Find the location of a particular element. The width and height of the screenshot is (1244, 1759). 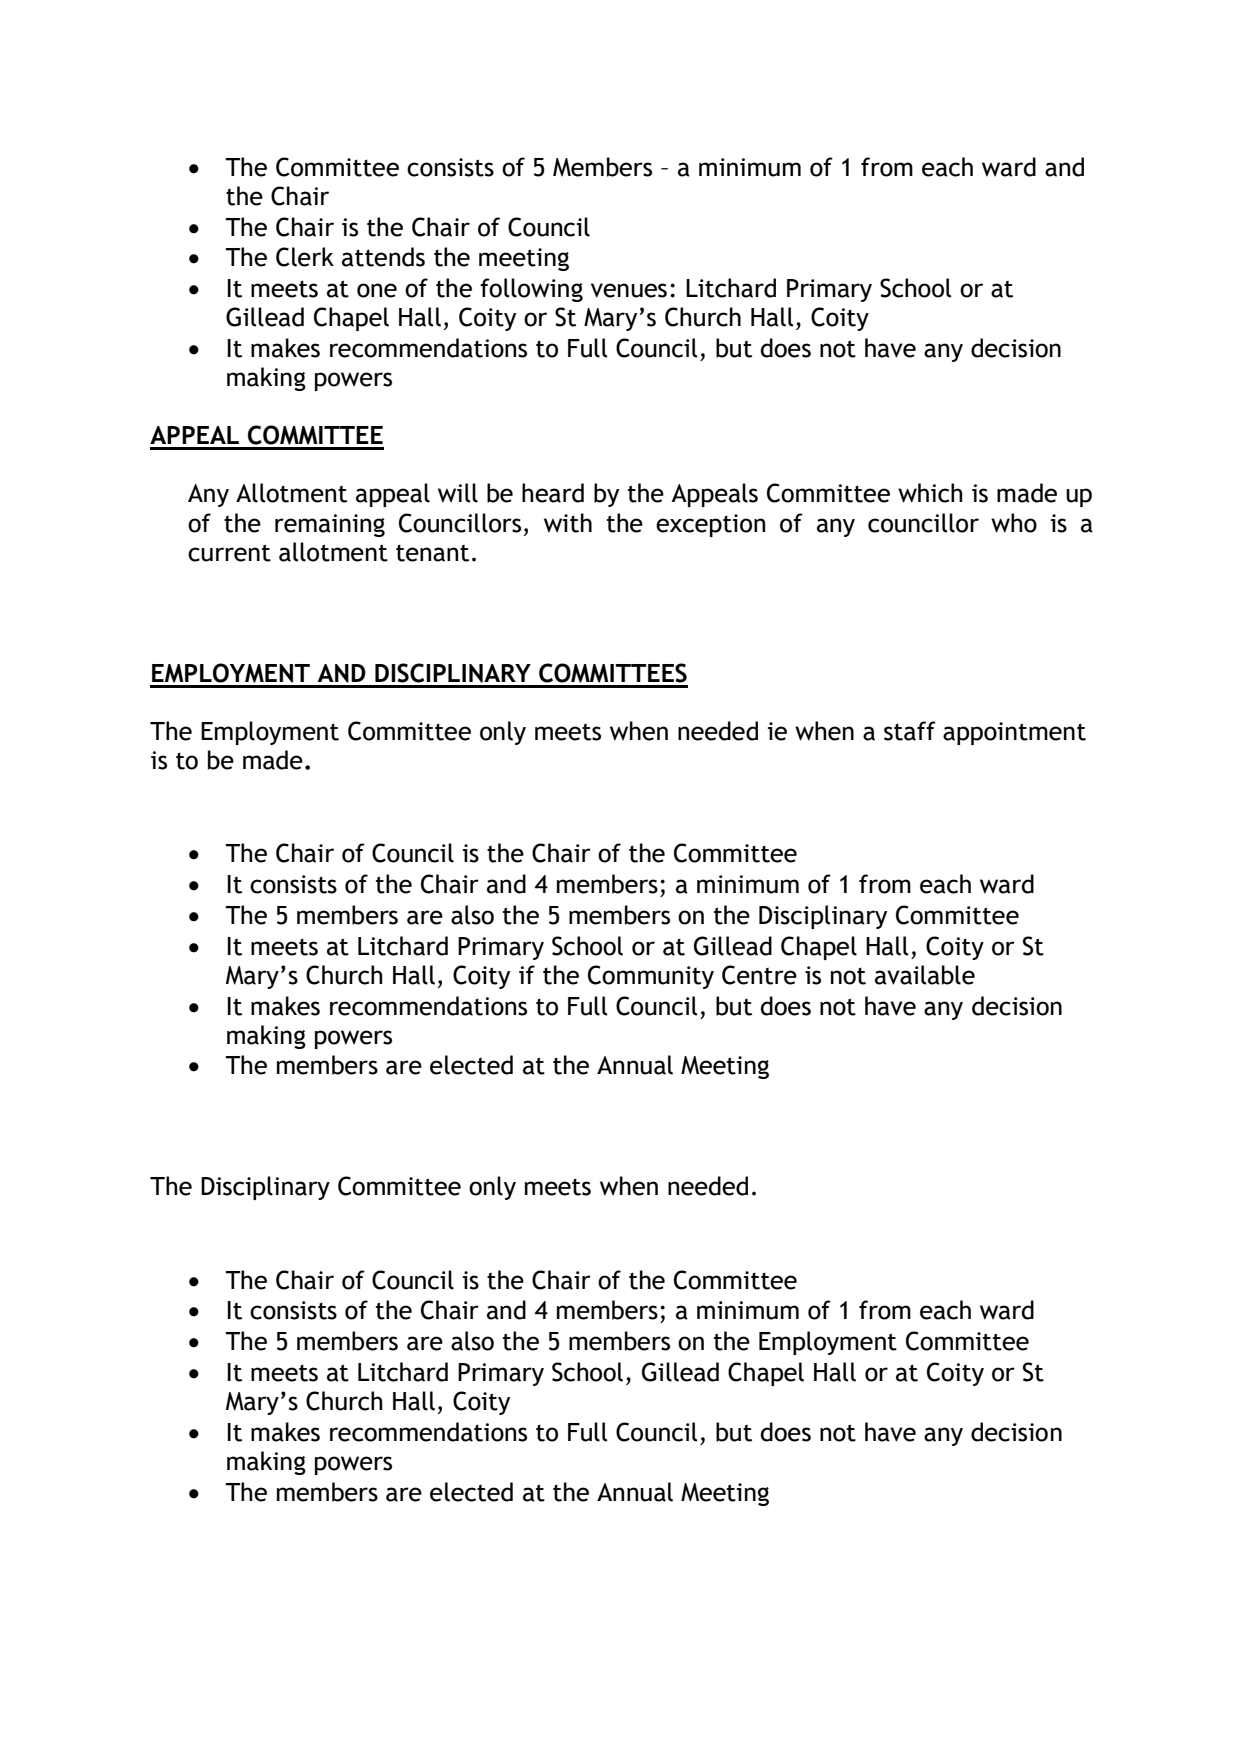

Clerk is located at coordinates (305, 257).
